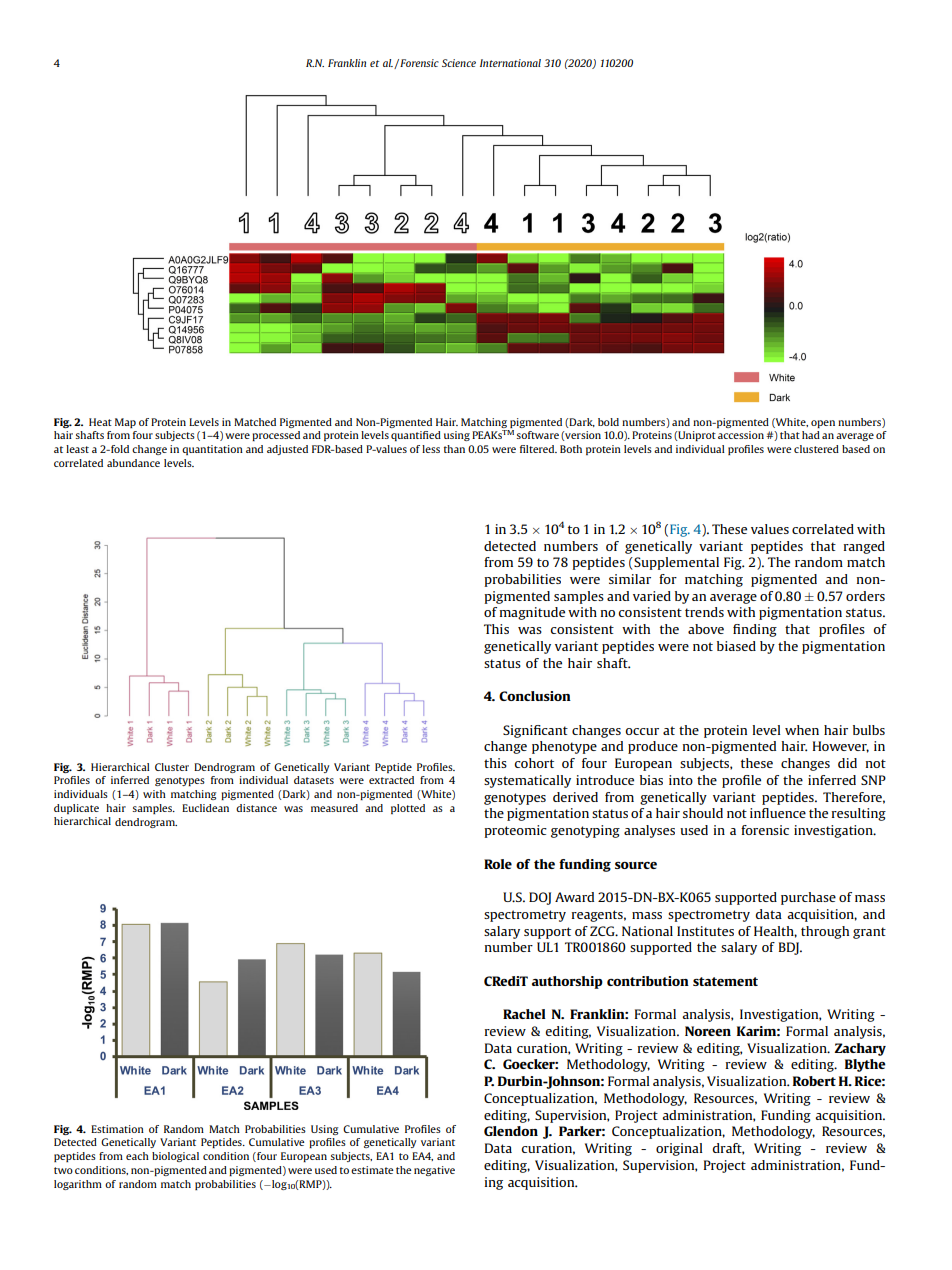 Image resolution: width=952 pixels, height=1270 pixels. What do you see at coordinates (205, 808) in the image?
I see `Euclidean` at bounding box center [205, 808].
